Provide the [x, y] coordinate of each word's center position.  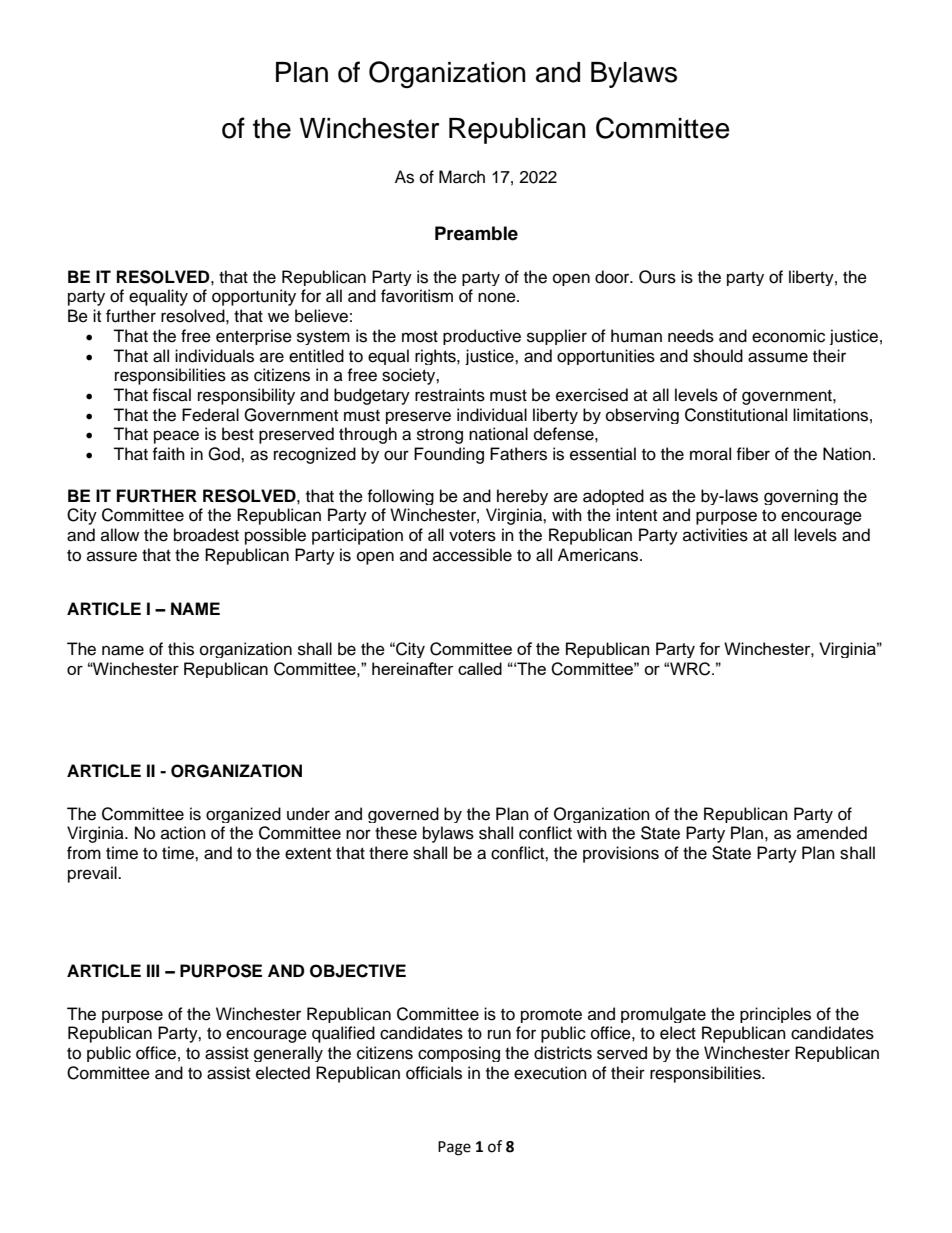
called [480, 668]
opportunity [254, 297]
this [181, 649]
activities [715, 535]
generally [288, 1054]
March [462, 177]
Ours [657, 277]
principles [775, 1015]
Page [454, 1148]
